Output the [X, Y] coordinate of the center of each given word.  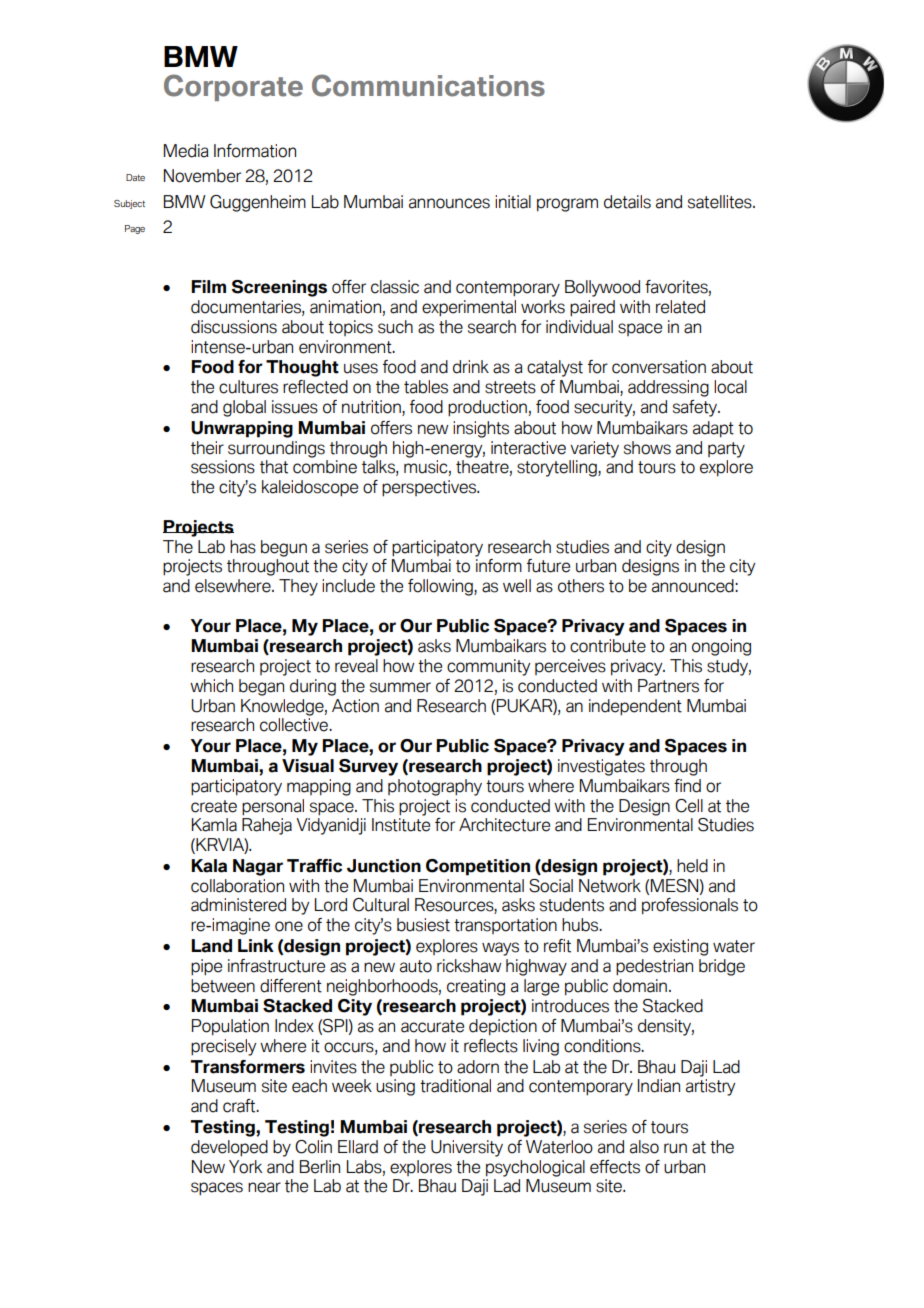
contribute [608, 646]
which [211, 686]
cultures [248, 387]
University [467, 1148]
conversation [659, 367]
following [441, 587]
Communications [428, 85]
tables [426, 387]
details [627, 202]
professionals [690, 906]
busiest [423, 925]
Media [186, 151]
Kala [209, 866]
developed [229, 1148]
